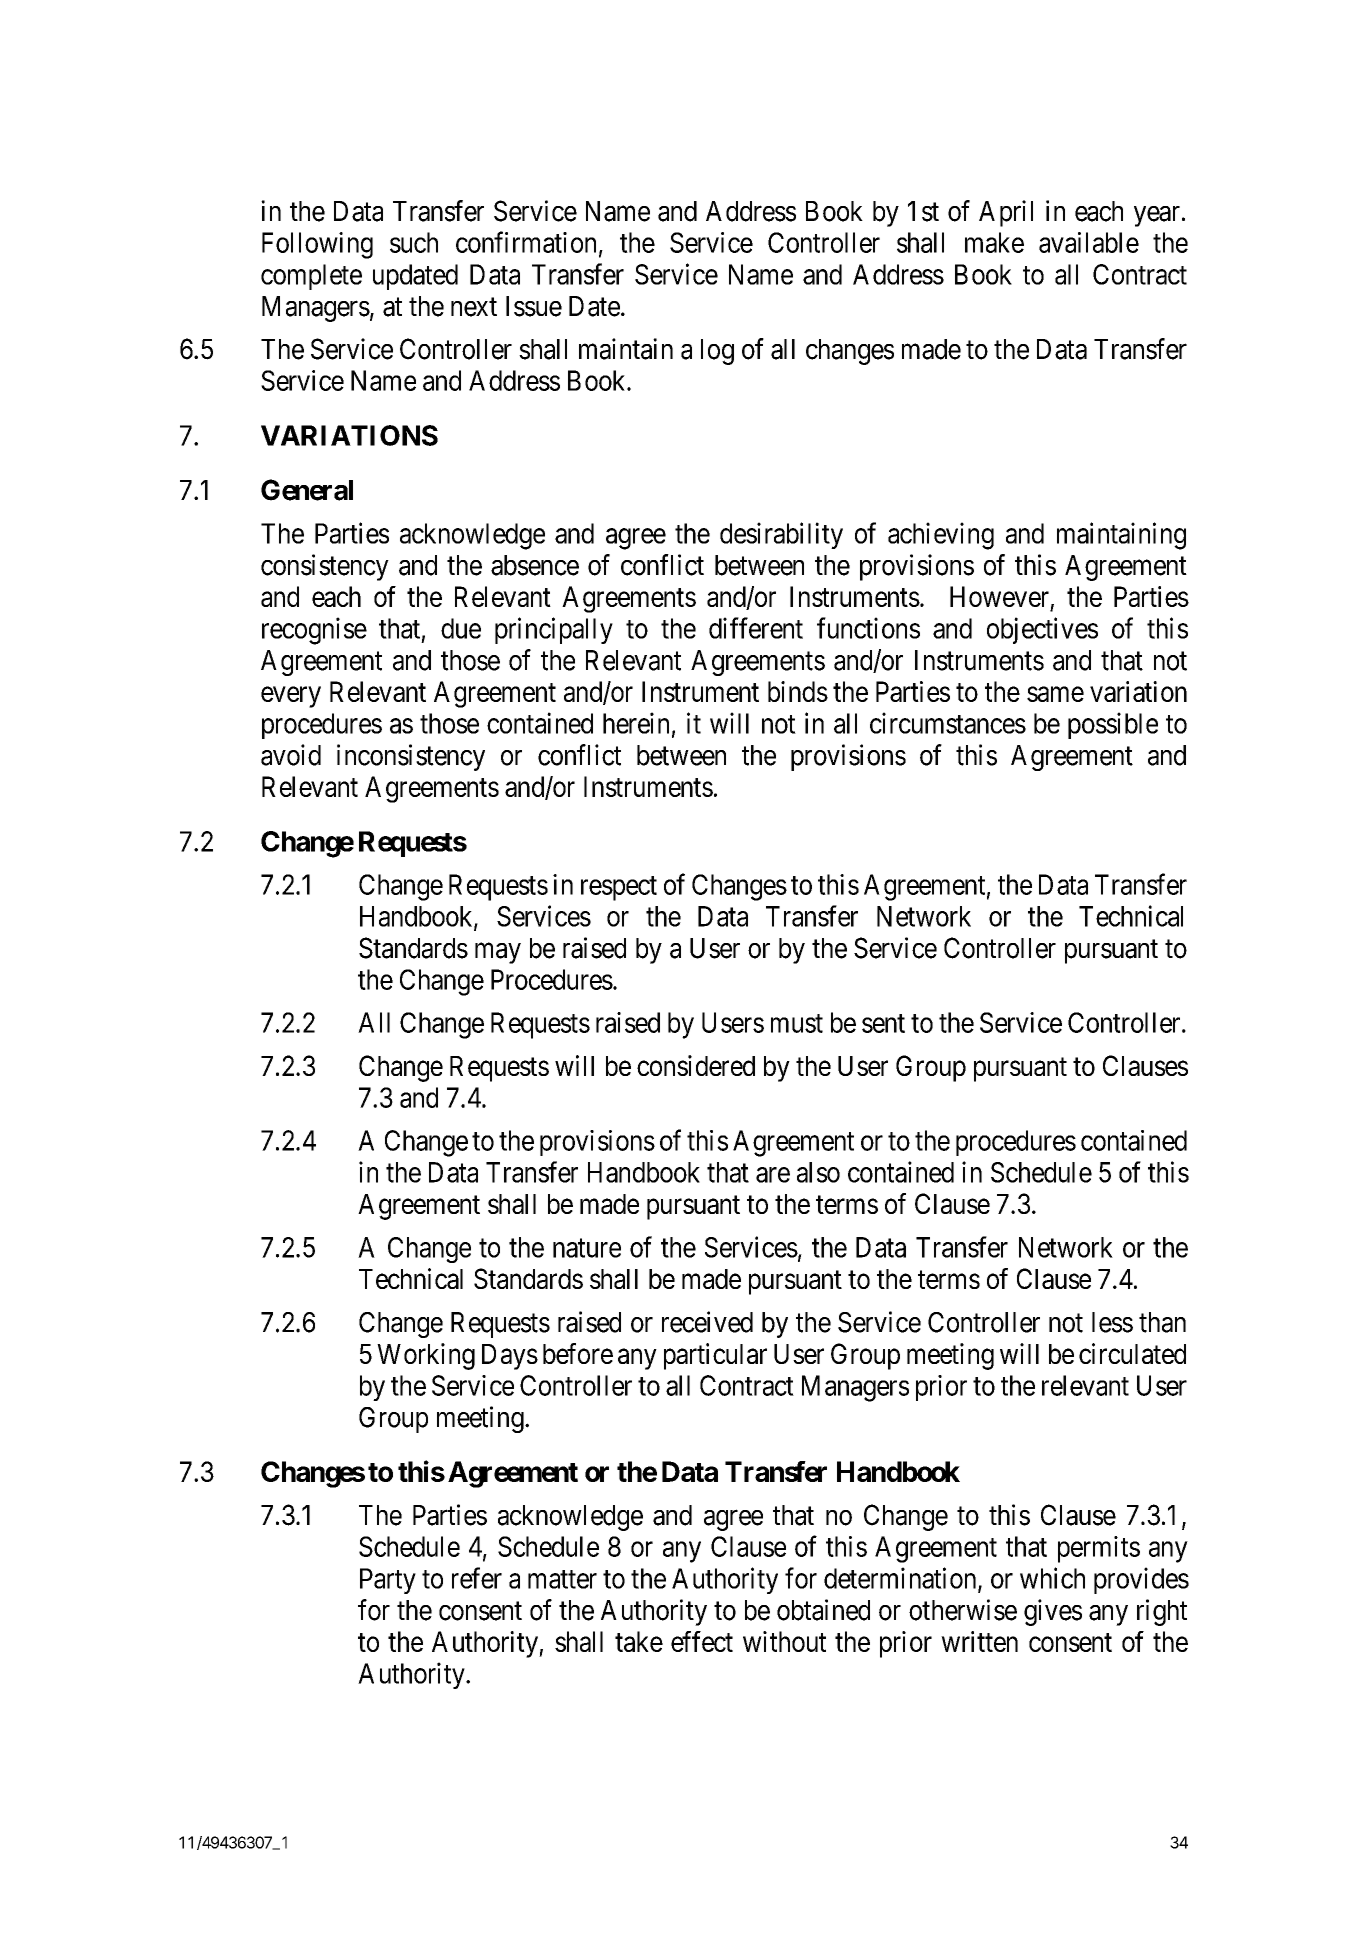  Describe the element at coordinates (619, 888) in the document. I see `respect` at that location.
